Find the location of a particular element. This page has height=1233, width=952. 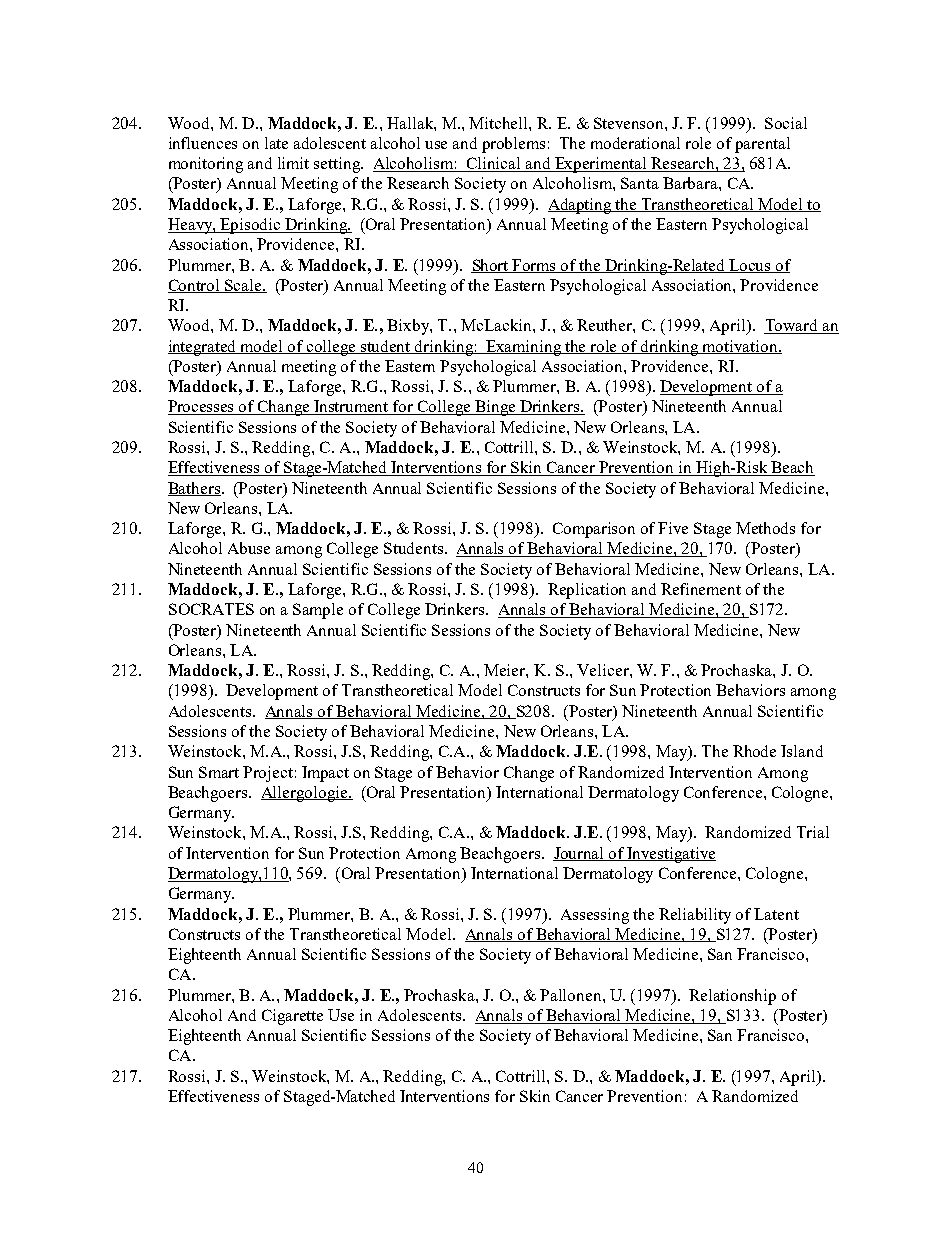

Rhode is located at coordinates (754, 751).
